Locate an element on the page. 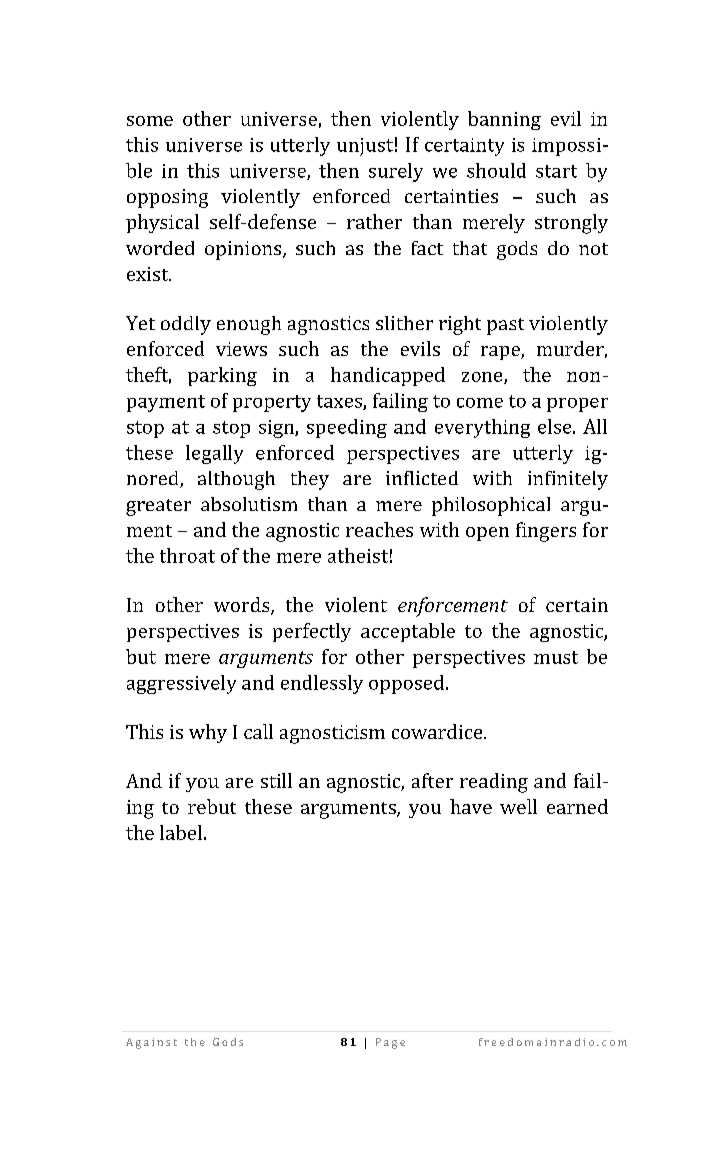 The width and height of the image is (714, 1156). some is located at coordinates (150, 121).
